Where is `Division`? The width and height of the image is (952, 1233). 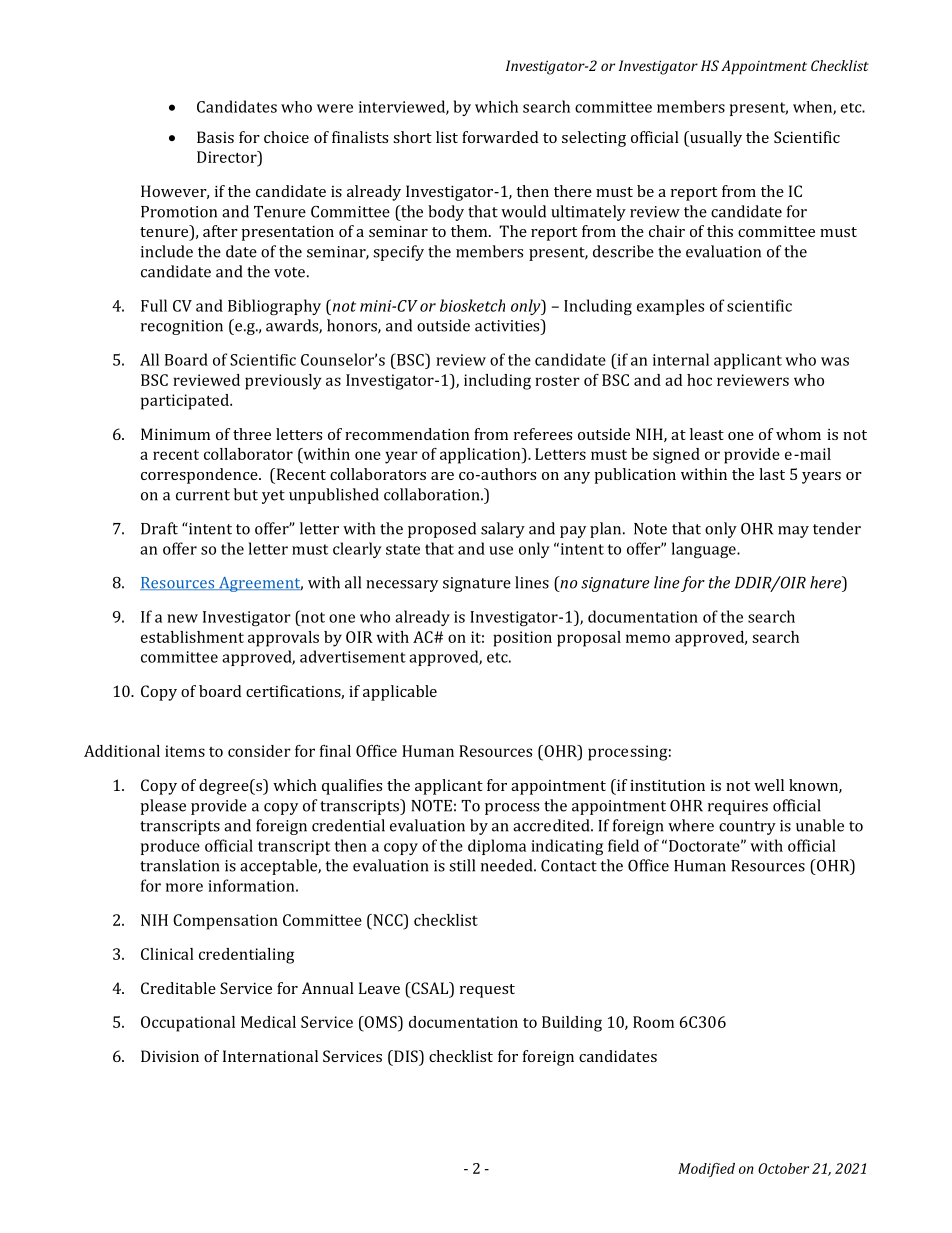
Division is located at coordinates (170, 1056).
